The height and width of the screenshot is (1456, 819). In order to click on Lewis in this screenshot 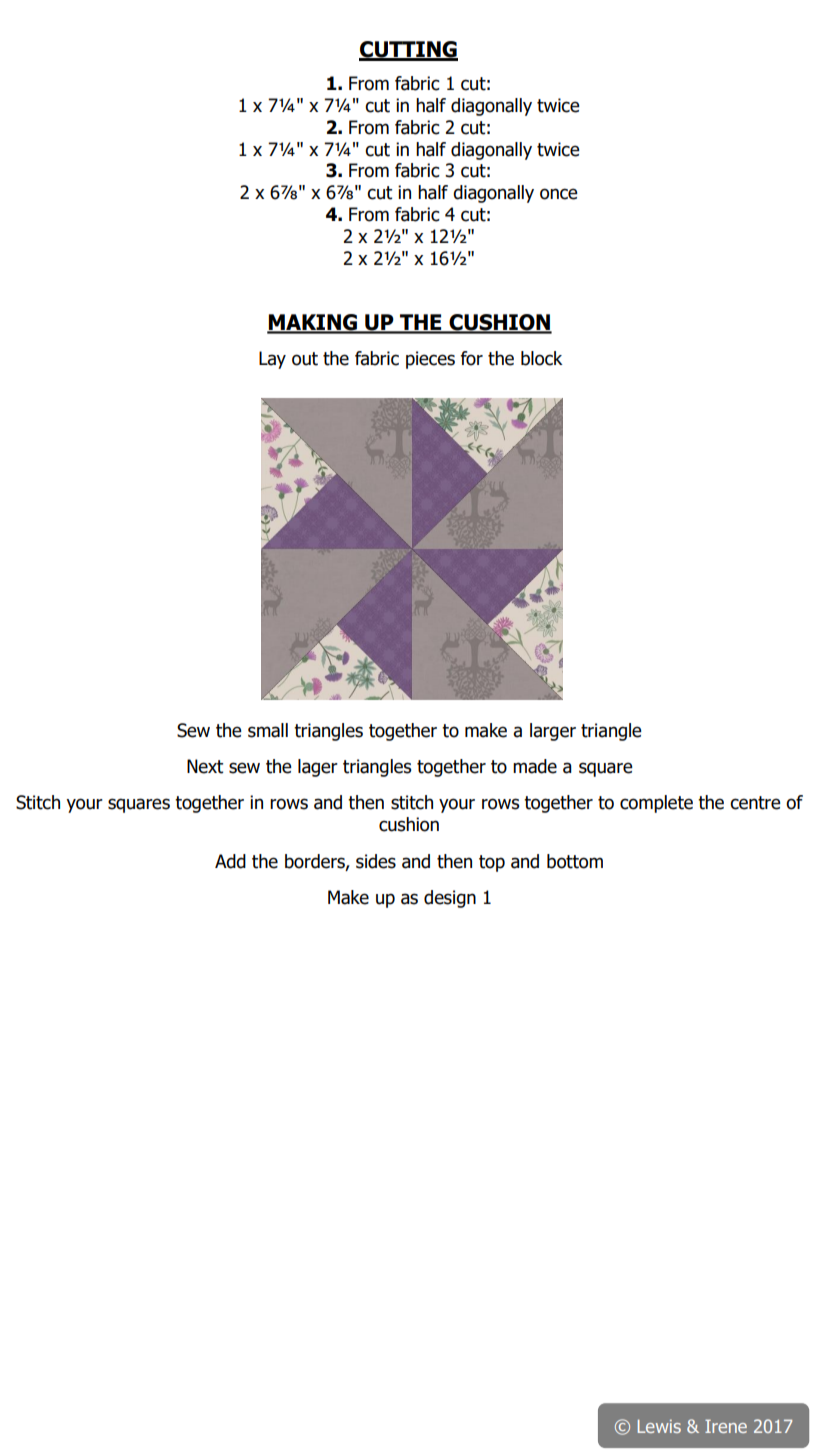, I will do `click(659, 1426)`.
